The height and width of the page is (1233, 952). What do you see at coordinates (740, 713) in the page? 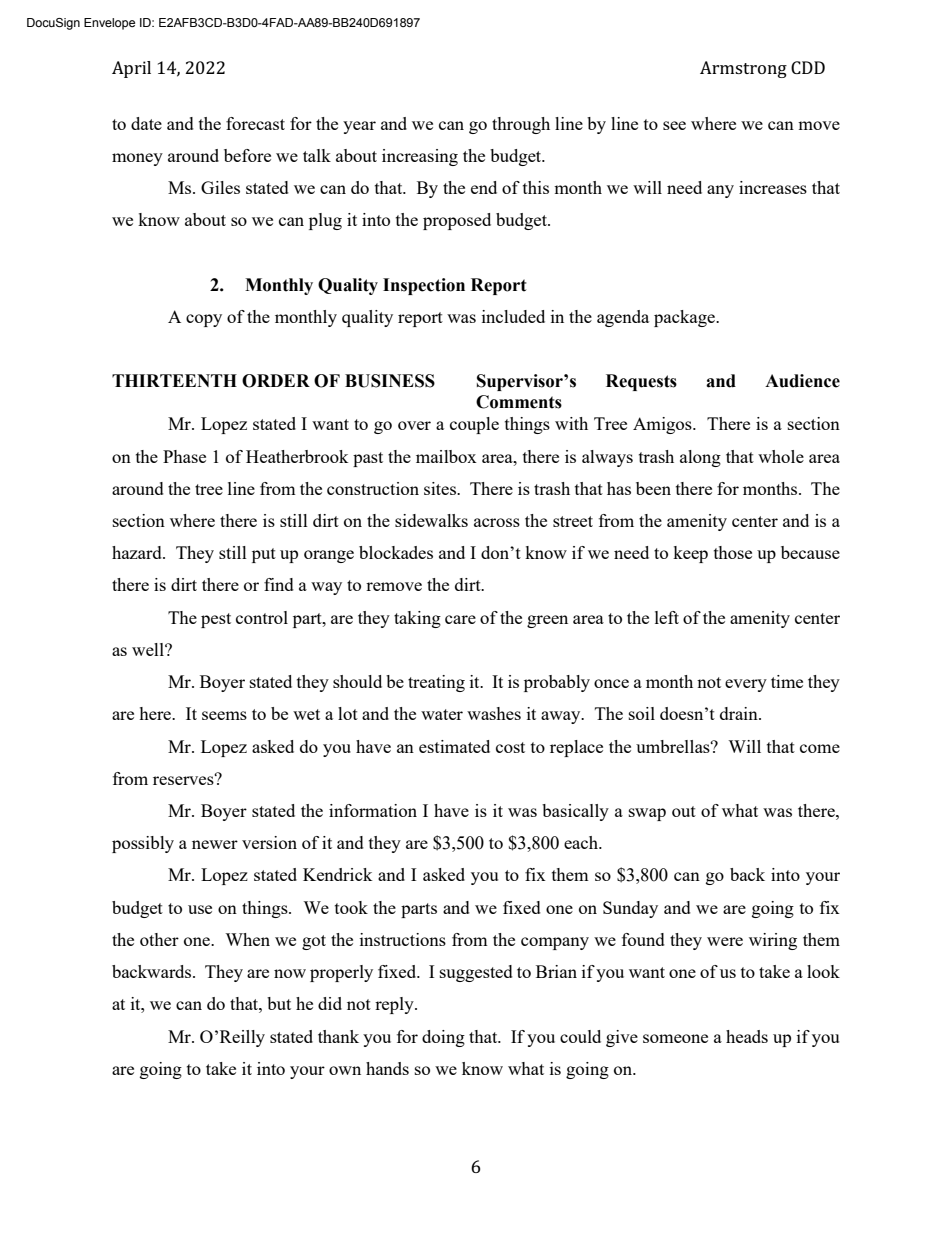
I see `drain` at bounding box center [740, 713].
